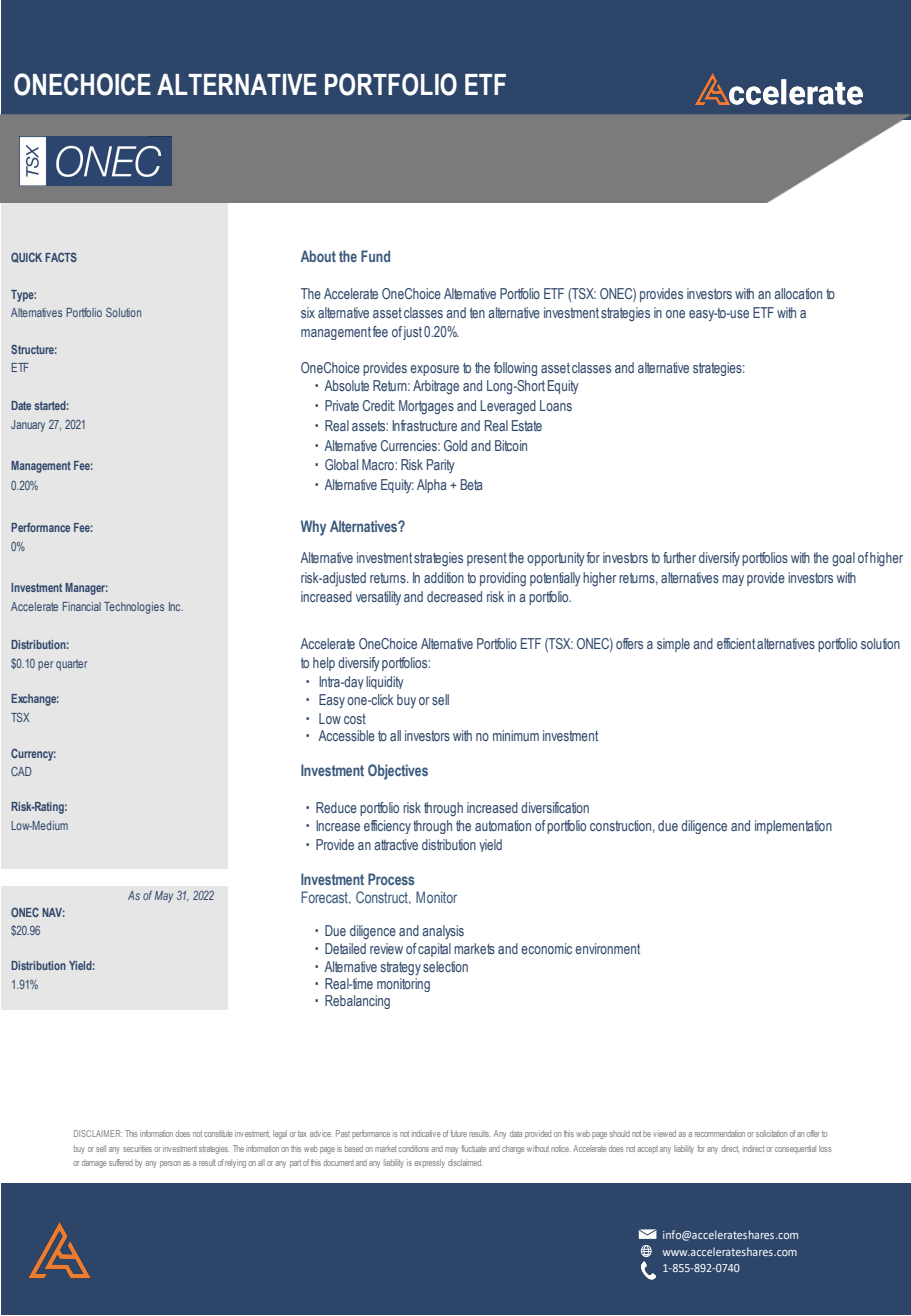 This screenshot has width=911, height=1316. What do you see at coordinates (375, 256) in the screenshot?
I see `Fund` at bounding box center [375, 256].
